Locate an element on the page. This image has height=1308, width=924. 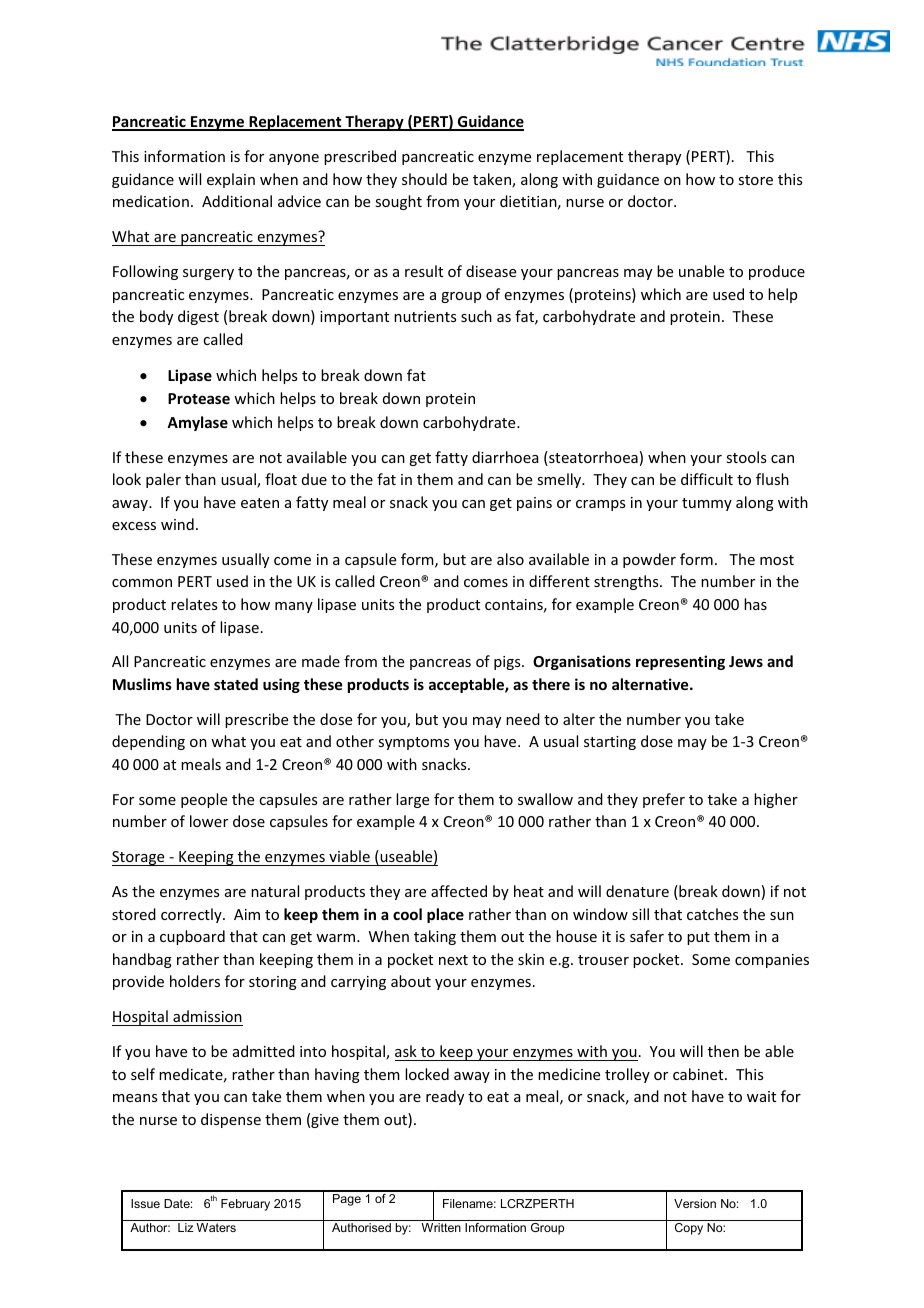
ready is located at coordinates (445, 1097).
